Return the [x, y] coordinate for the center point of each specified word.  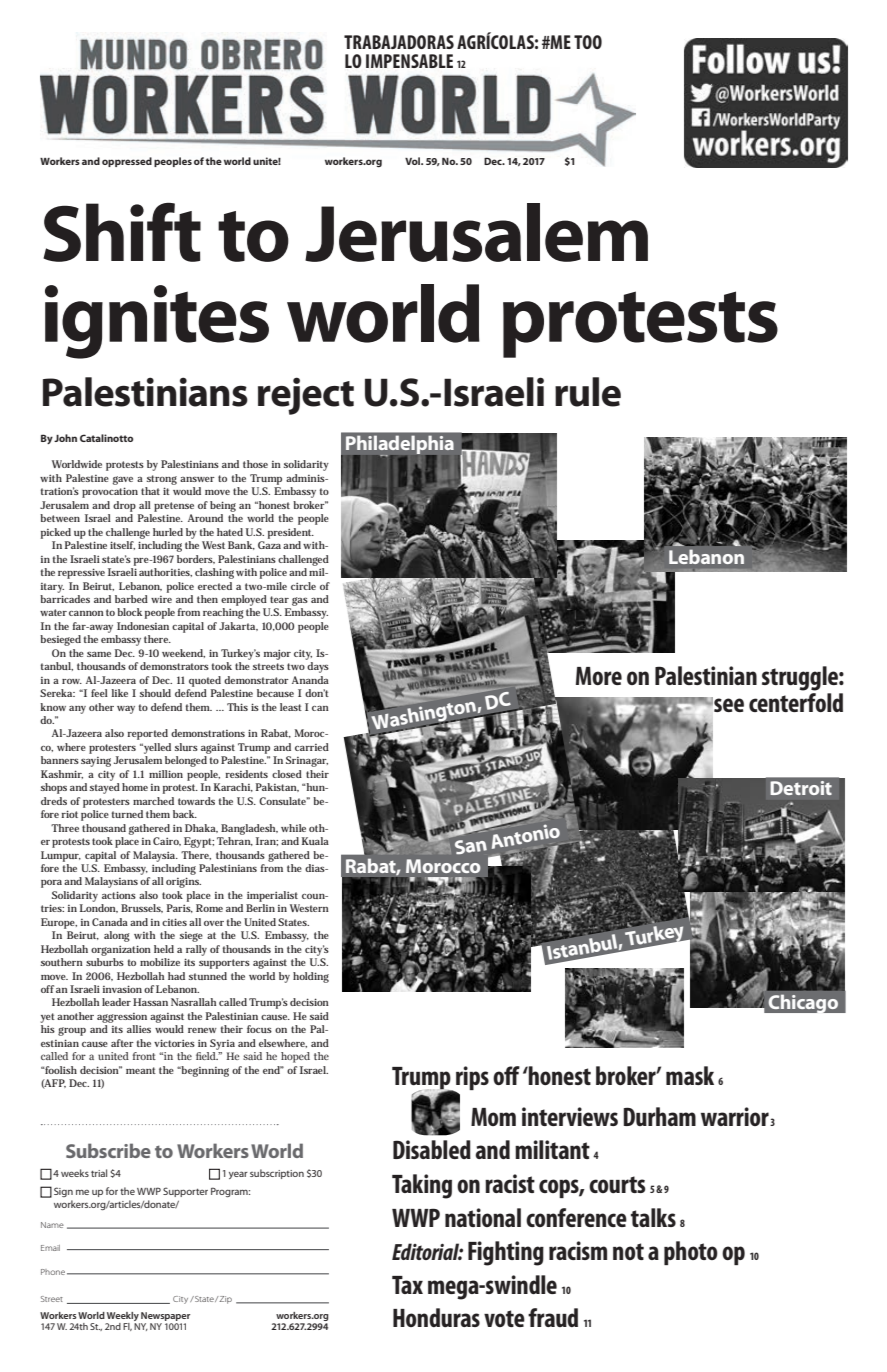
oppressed [127, 162]
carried [312, 747]
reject [306, 396]
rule [588, 392]
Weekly [123, 1316]
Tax [407, 1285]
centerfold [796, 701]
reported [147, 734]
